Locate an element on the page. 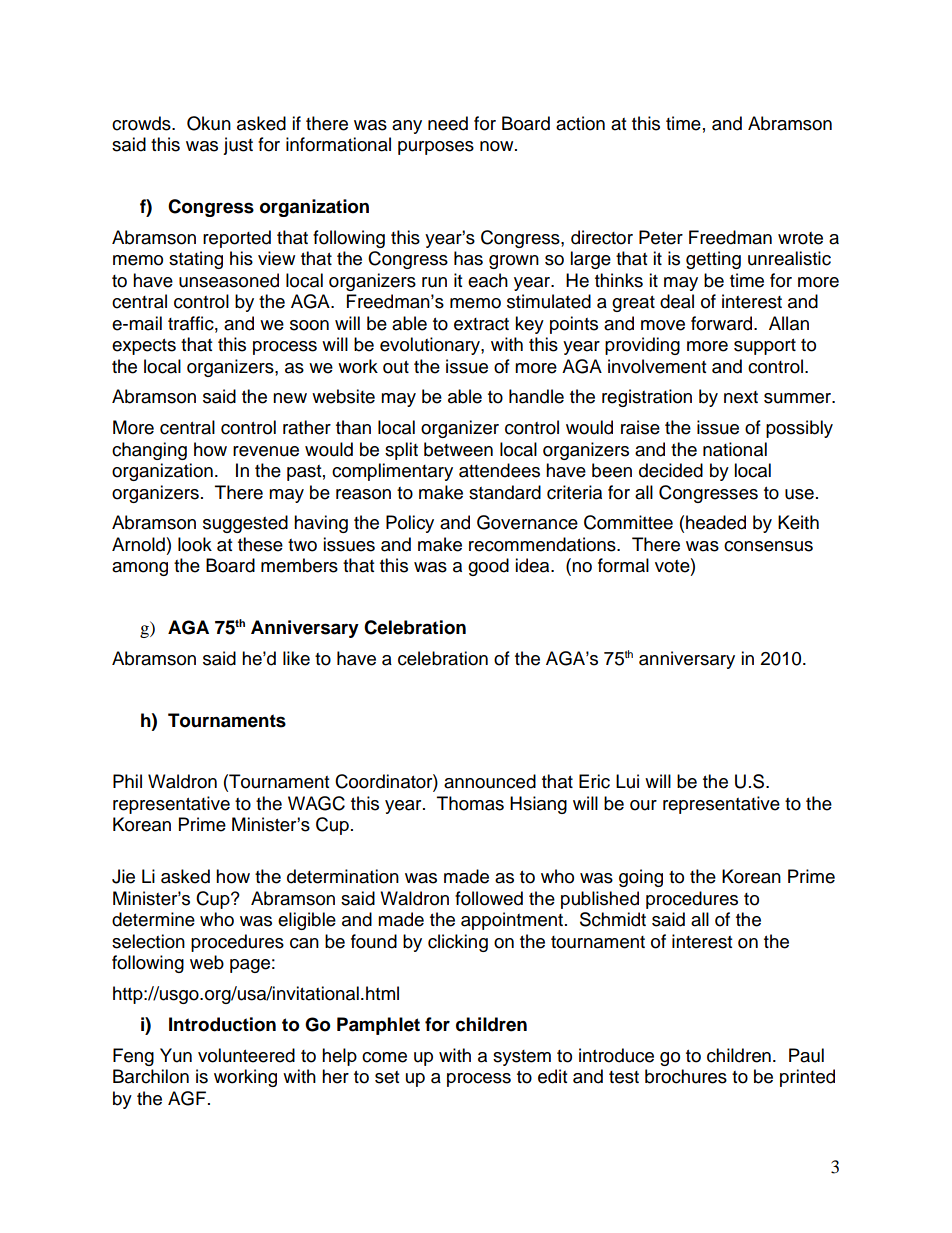 The width and height of the page is (952, 1233). purposes is located at coordinates (436, 148).
